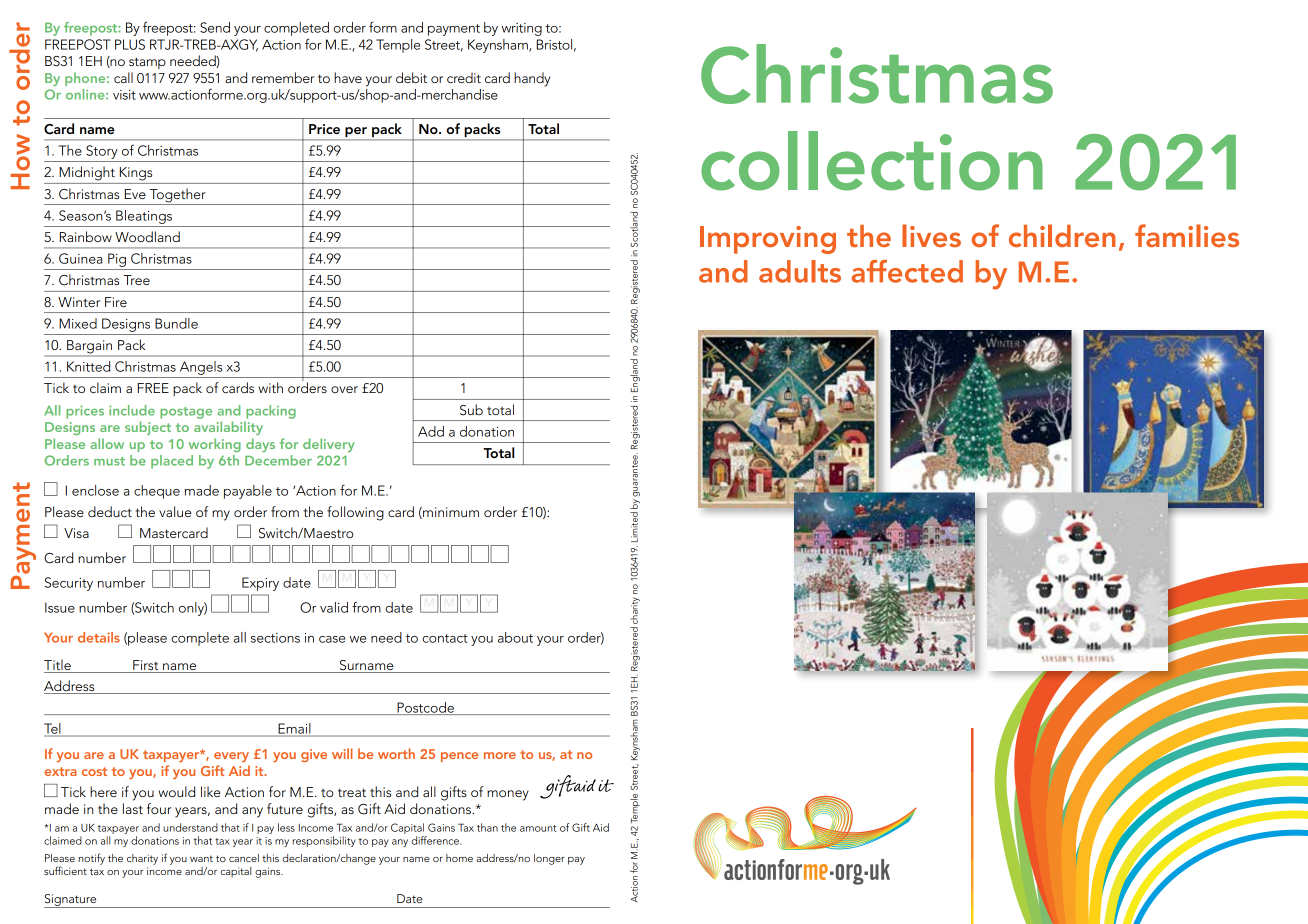 The height and width of the image is (924, 1308). What do you see at coordinates (201, 858) in the image?
I see `want` at bounding box center [201, 858].
